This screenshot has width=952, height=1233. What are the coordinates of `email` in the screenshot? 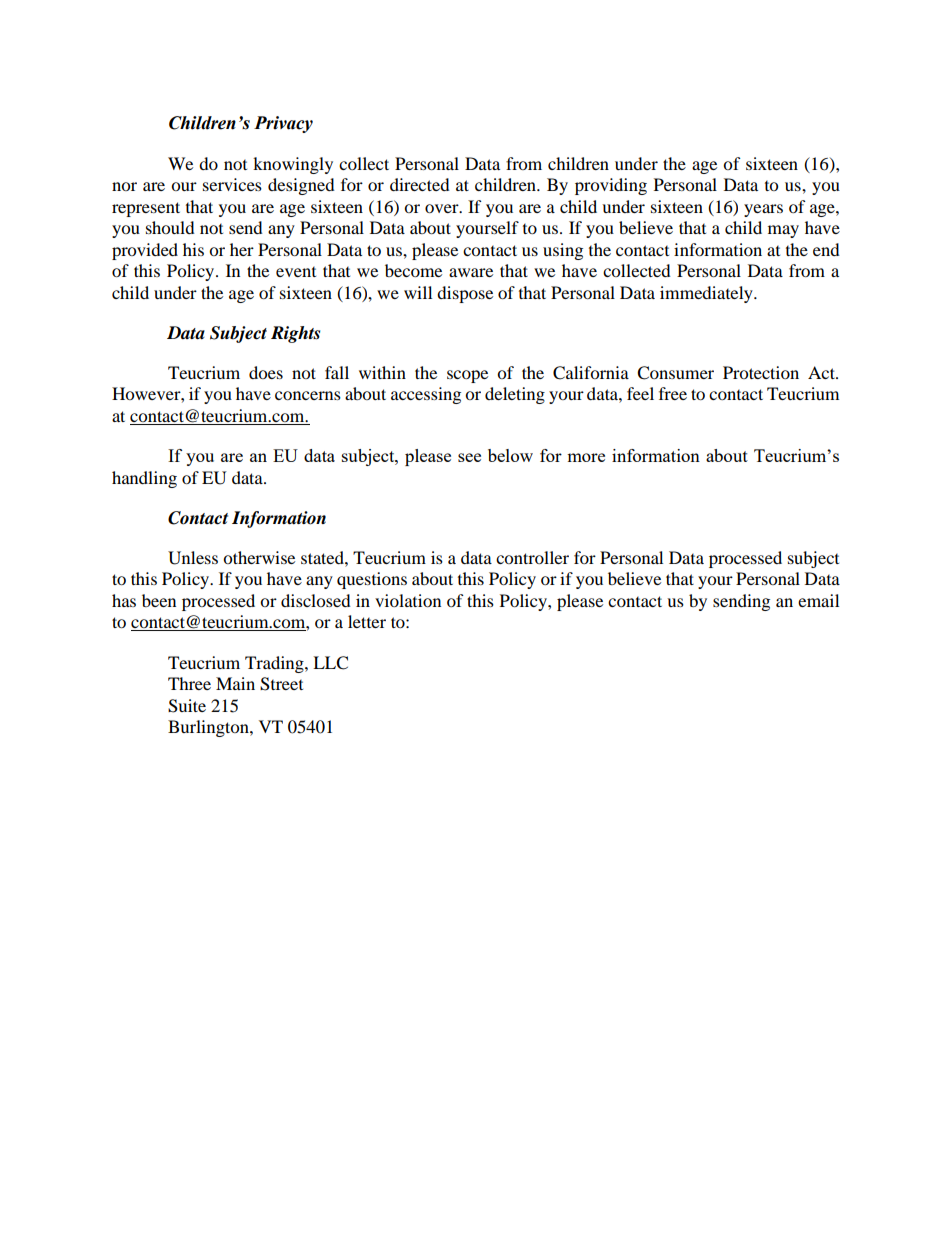 It's located at (818, 600).
